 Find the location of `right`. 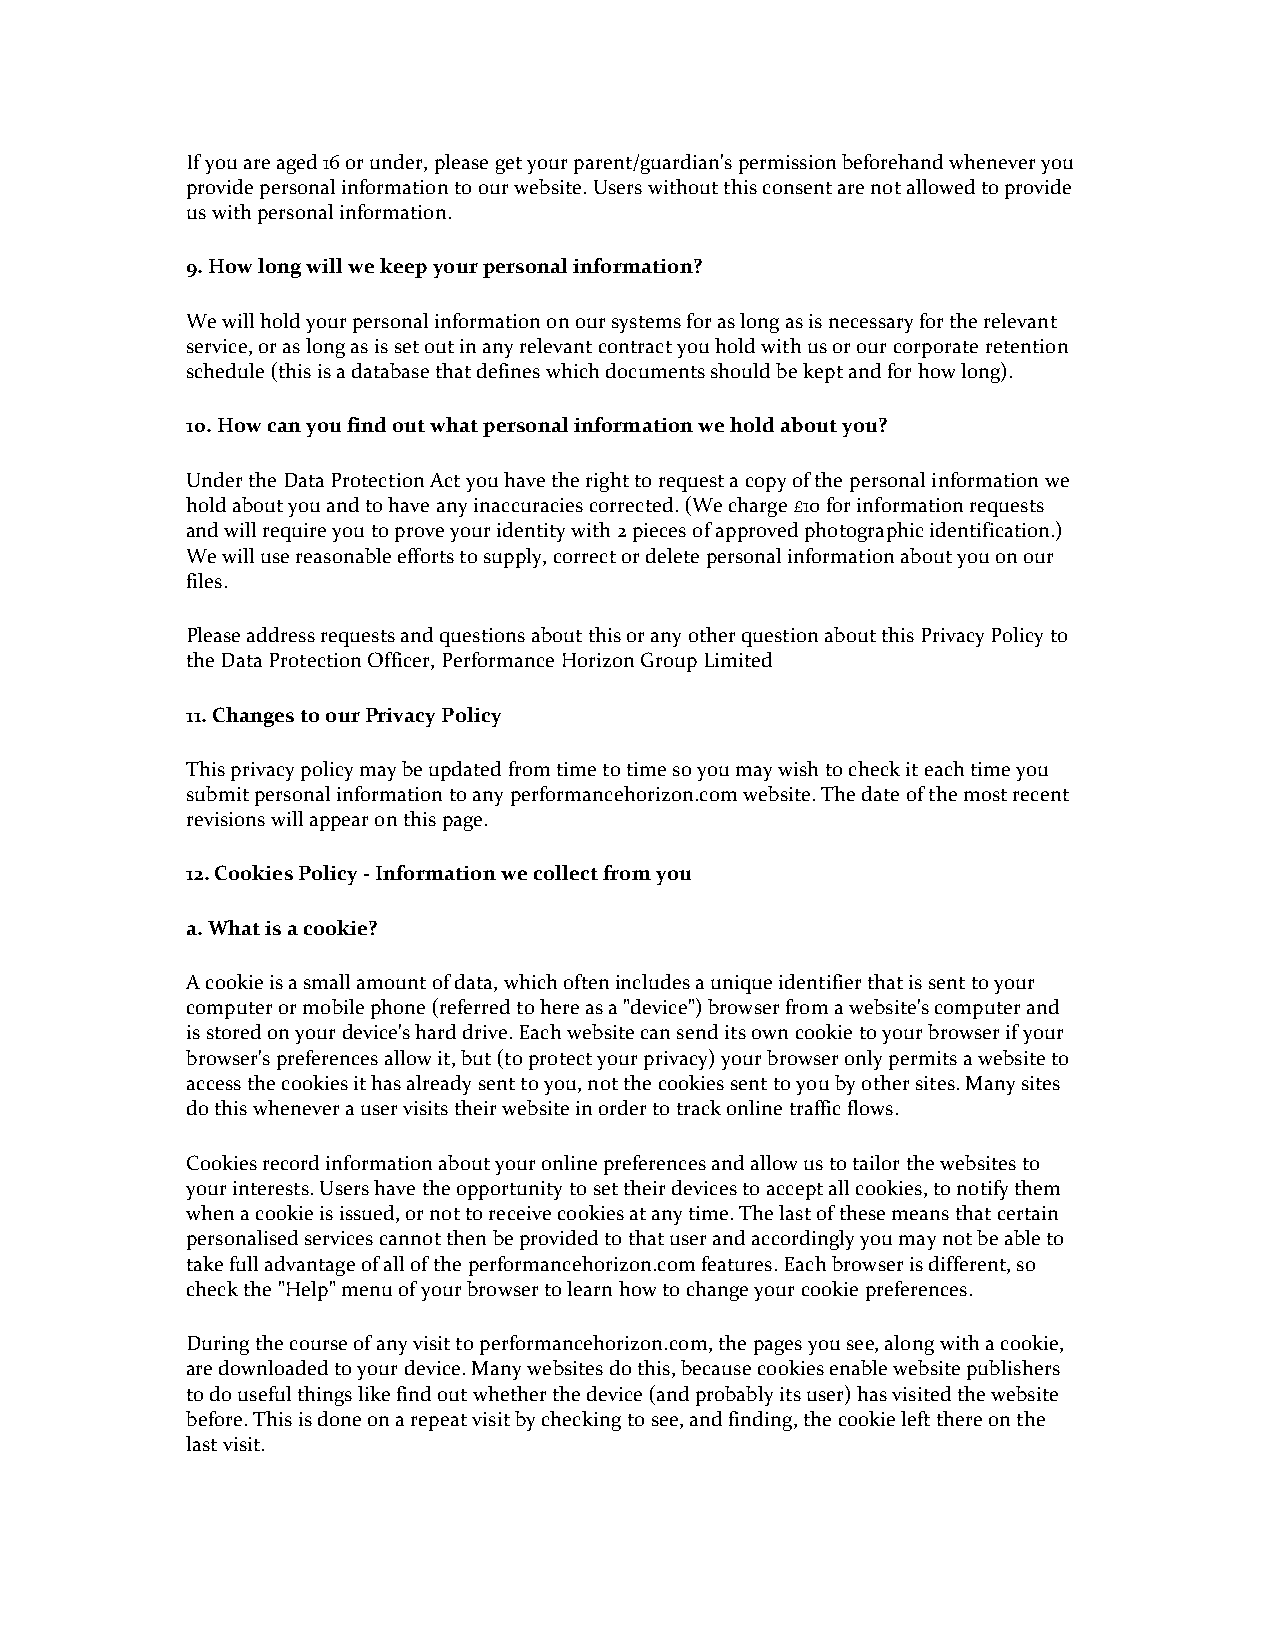

right is located at coordinates (607, 482).
